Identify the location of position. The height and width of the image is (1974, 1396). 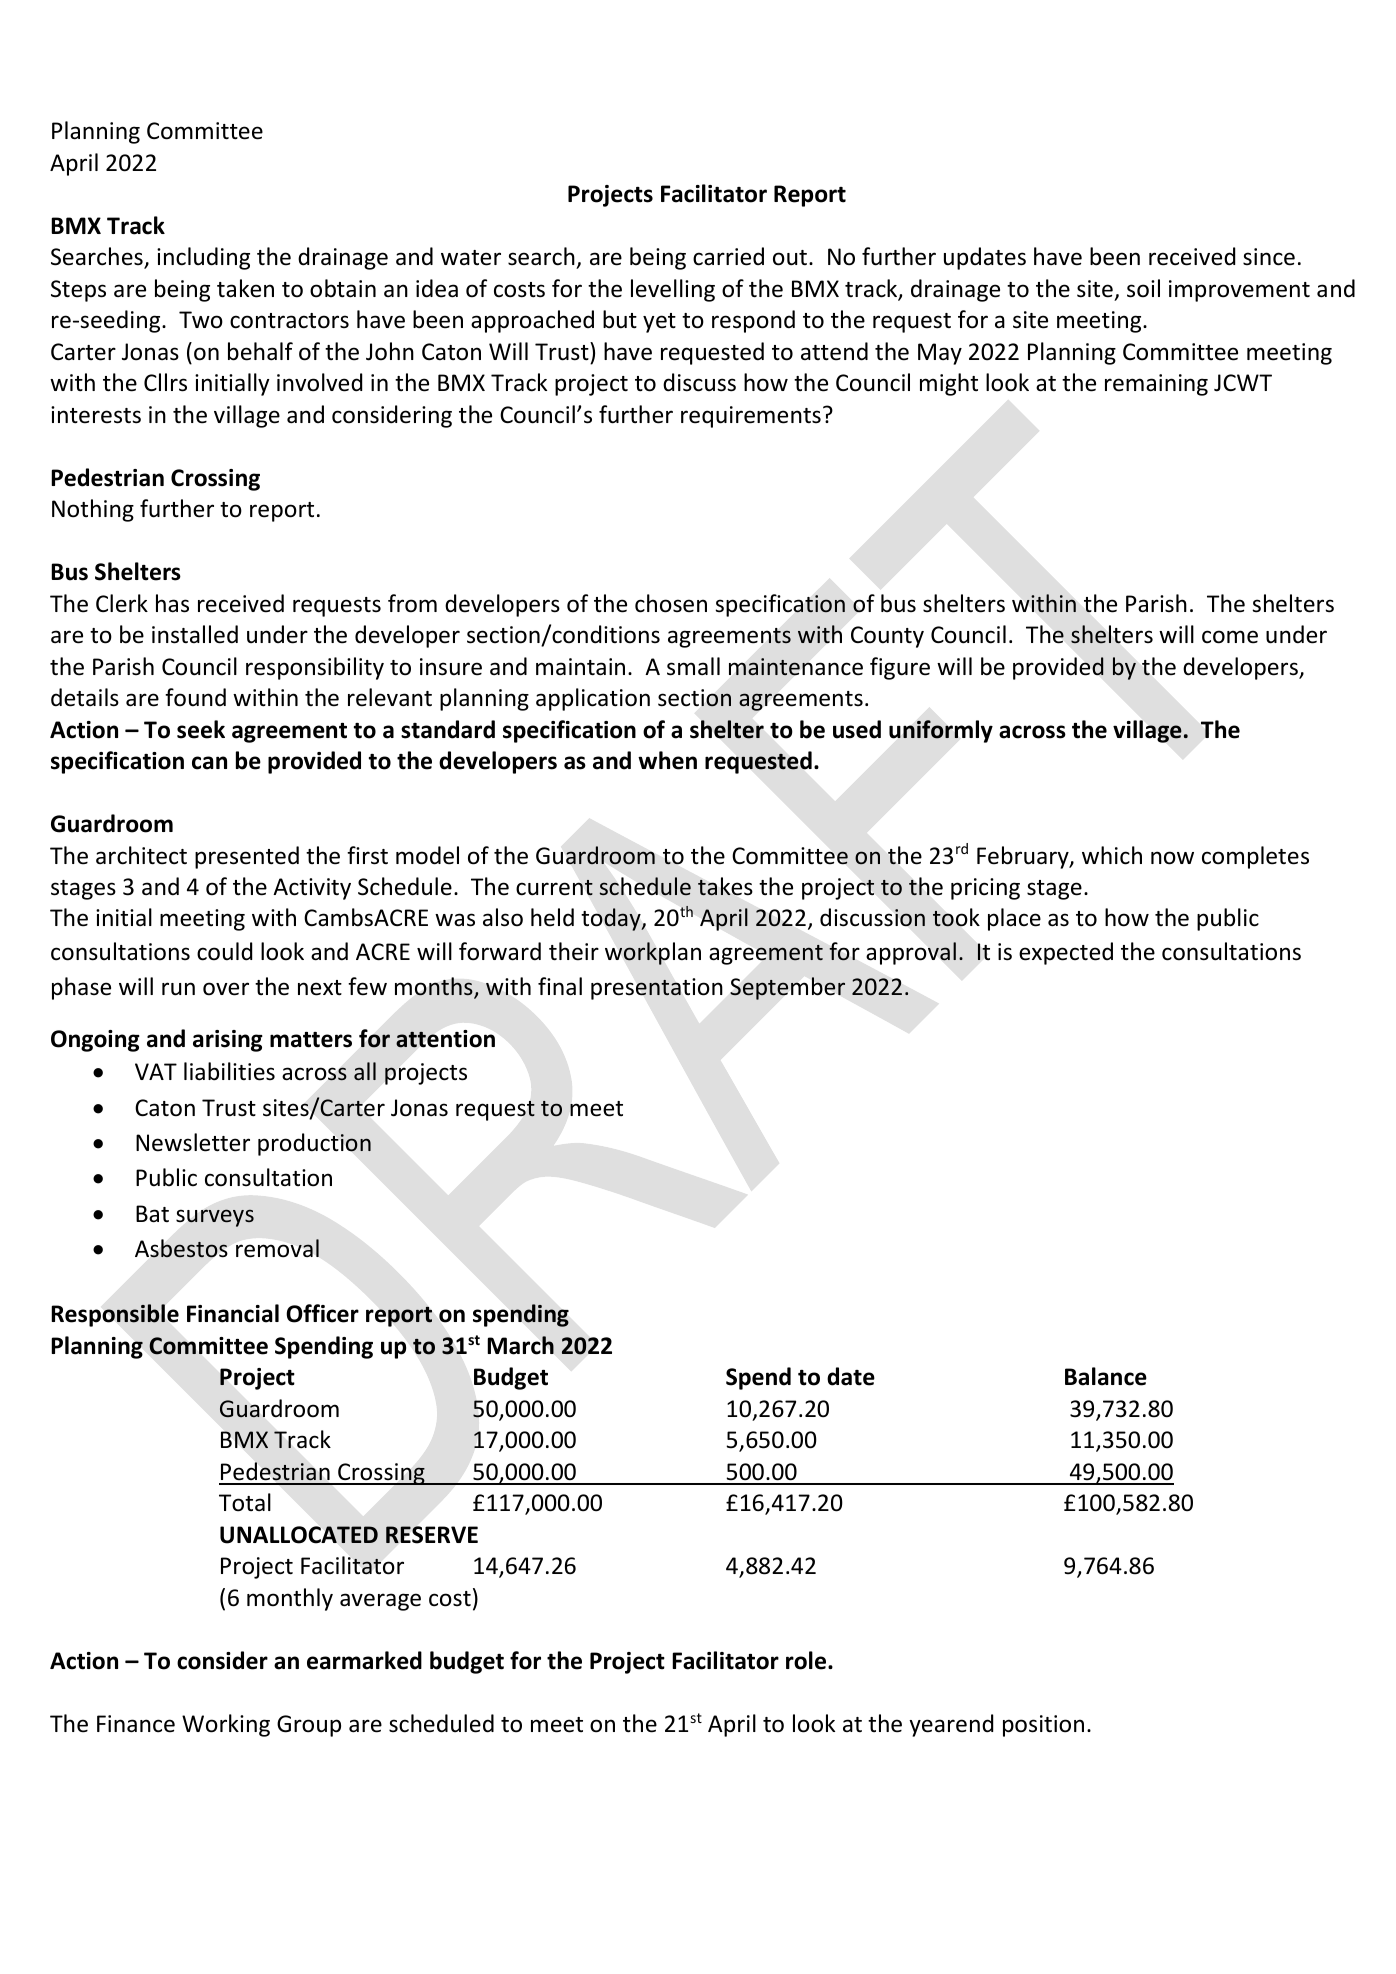
(1043, 1726).
